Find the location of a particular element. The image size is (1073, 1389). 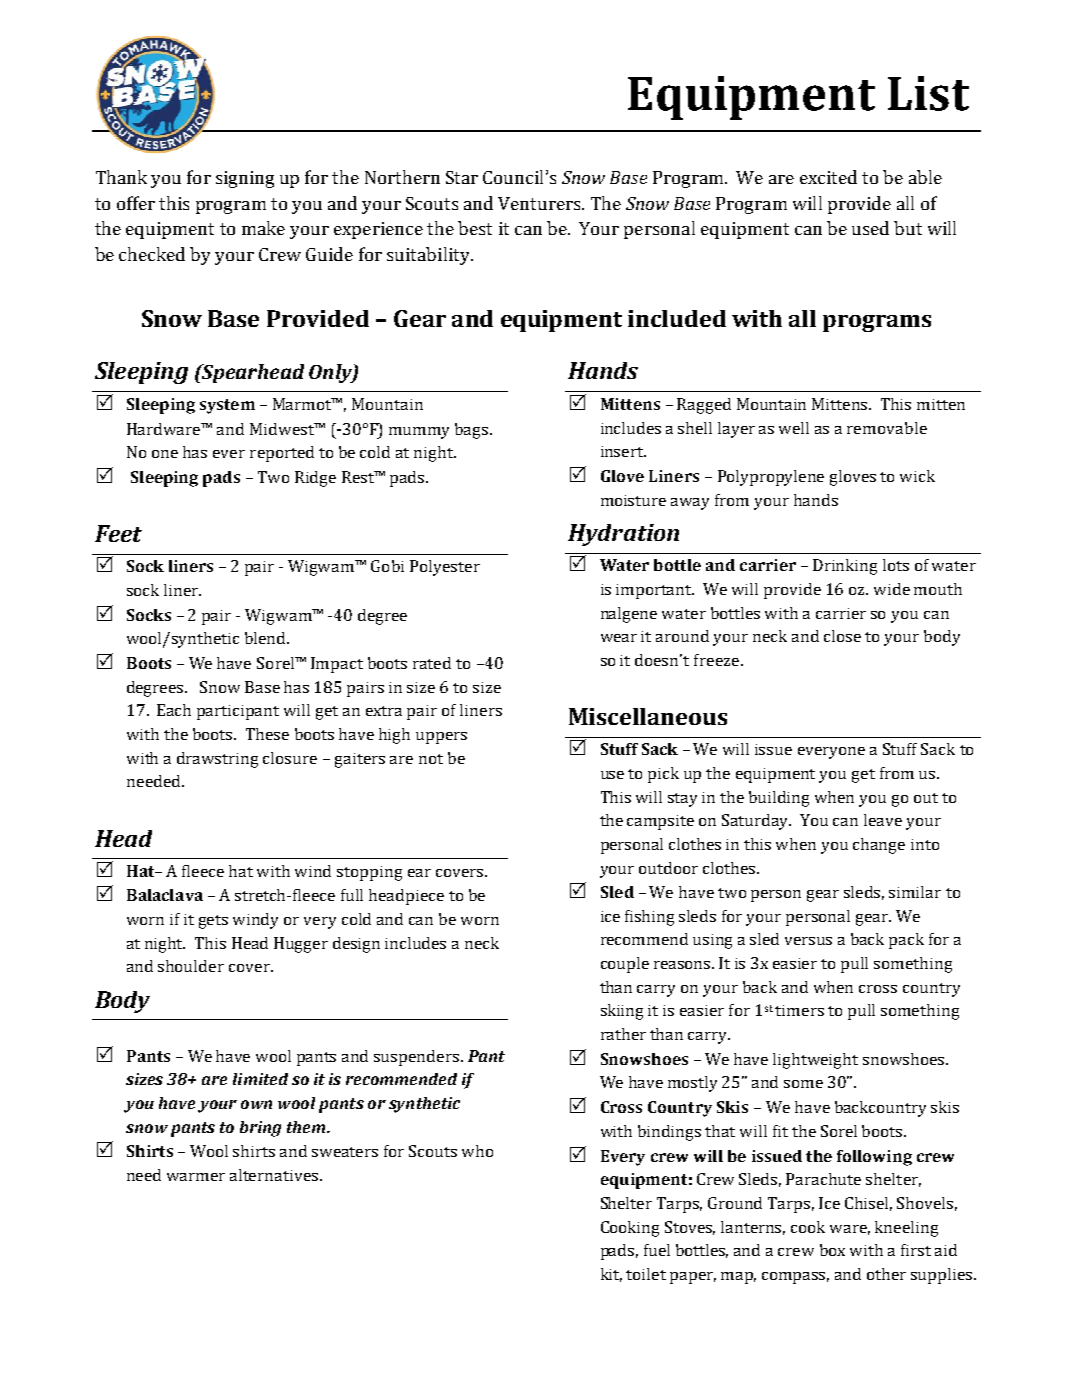

signing is located at coordinates (245, 179).
